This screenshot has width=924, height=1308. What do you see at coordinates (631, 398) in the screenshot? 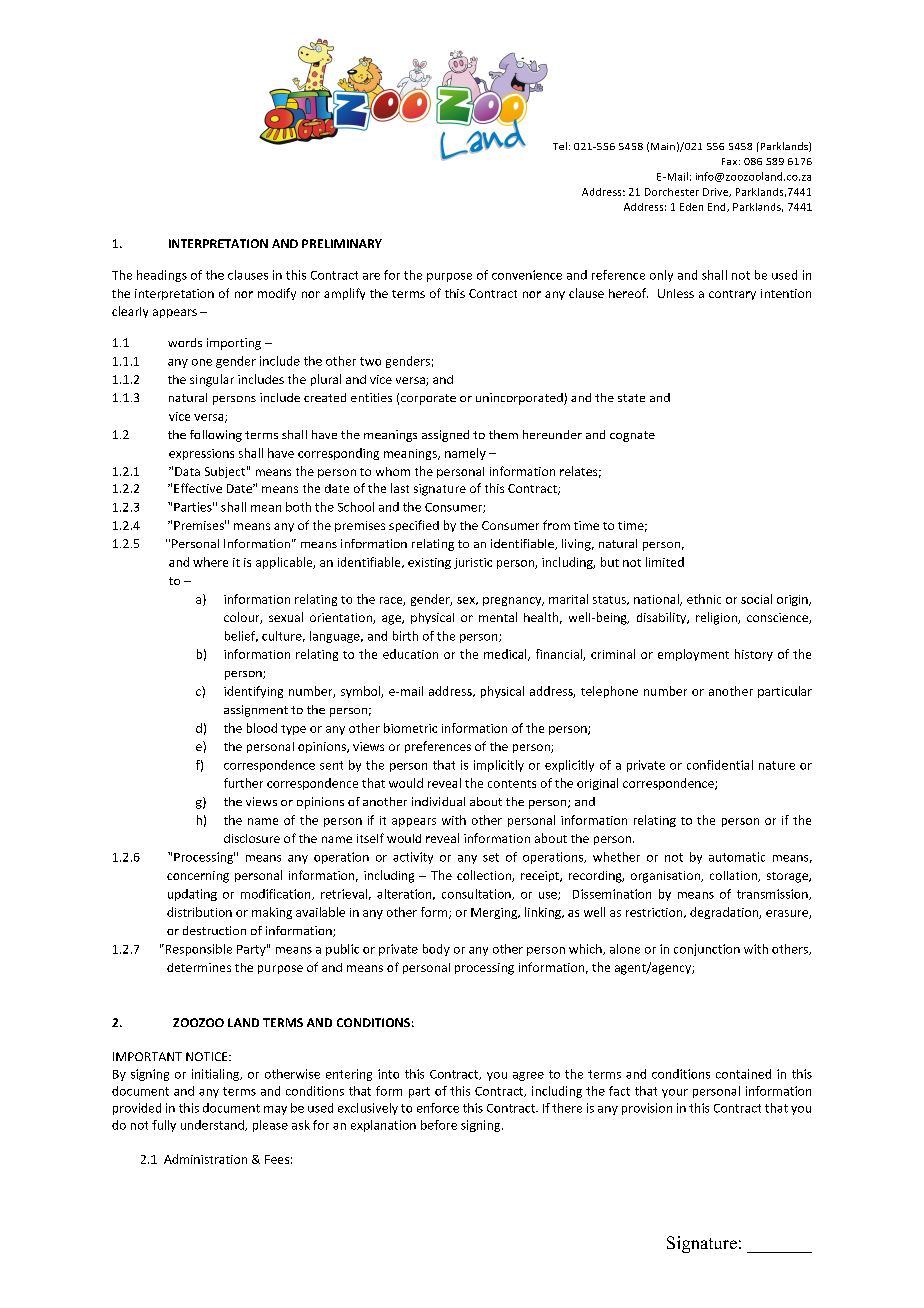
I see `state` at bounding box center [631, 398].
